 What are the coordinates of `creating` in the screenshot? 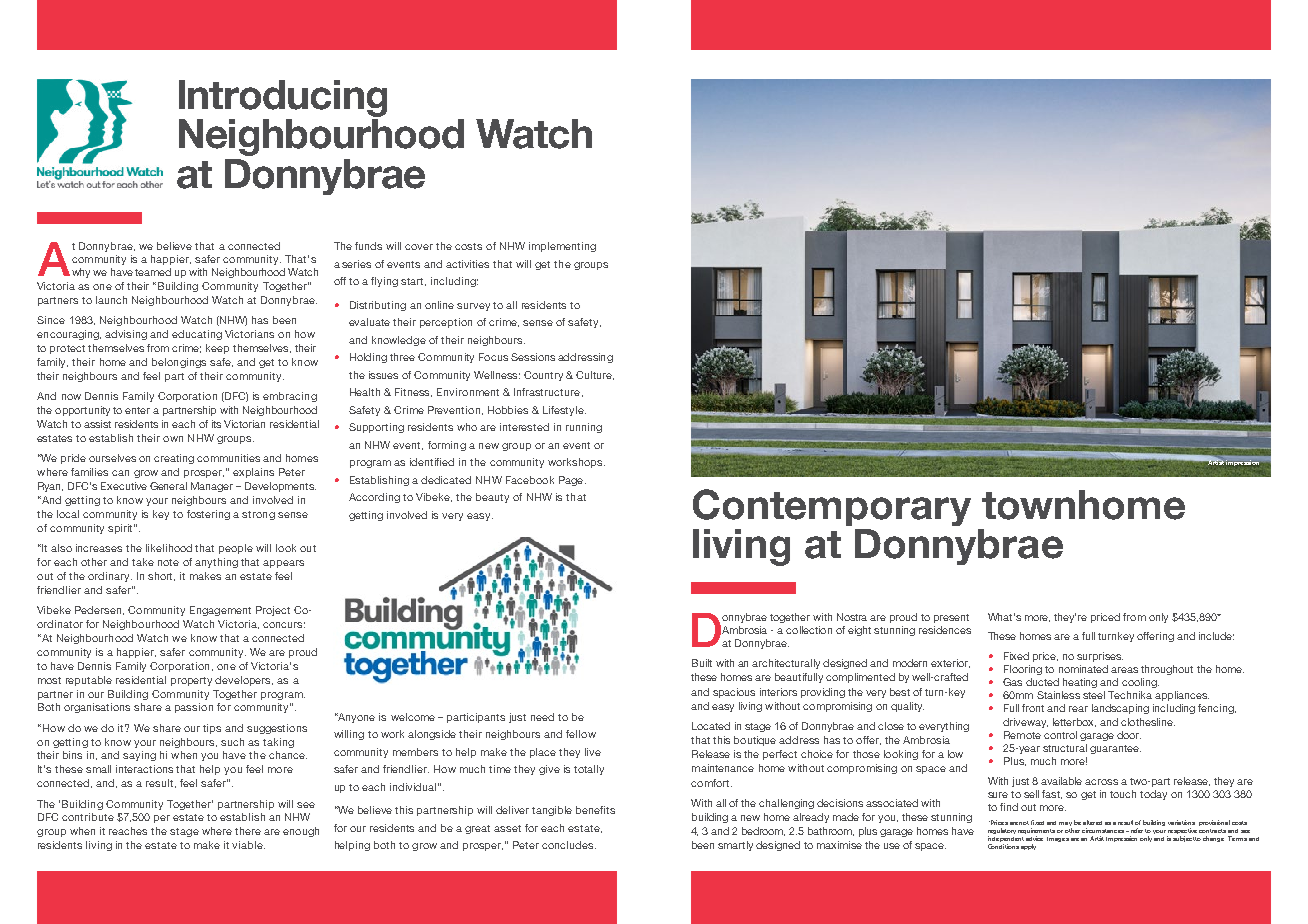 It's located at (174, 459).
